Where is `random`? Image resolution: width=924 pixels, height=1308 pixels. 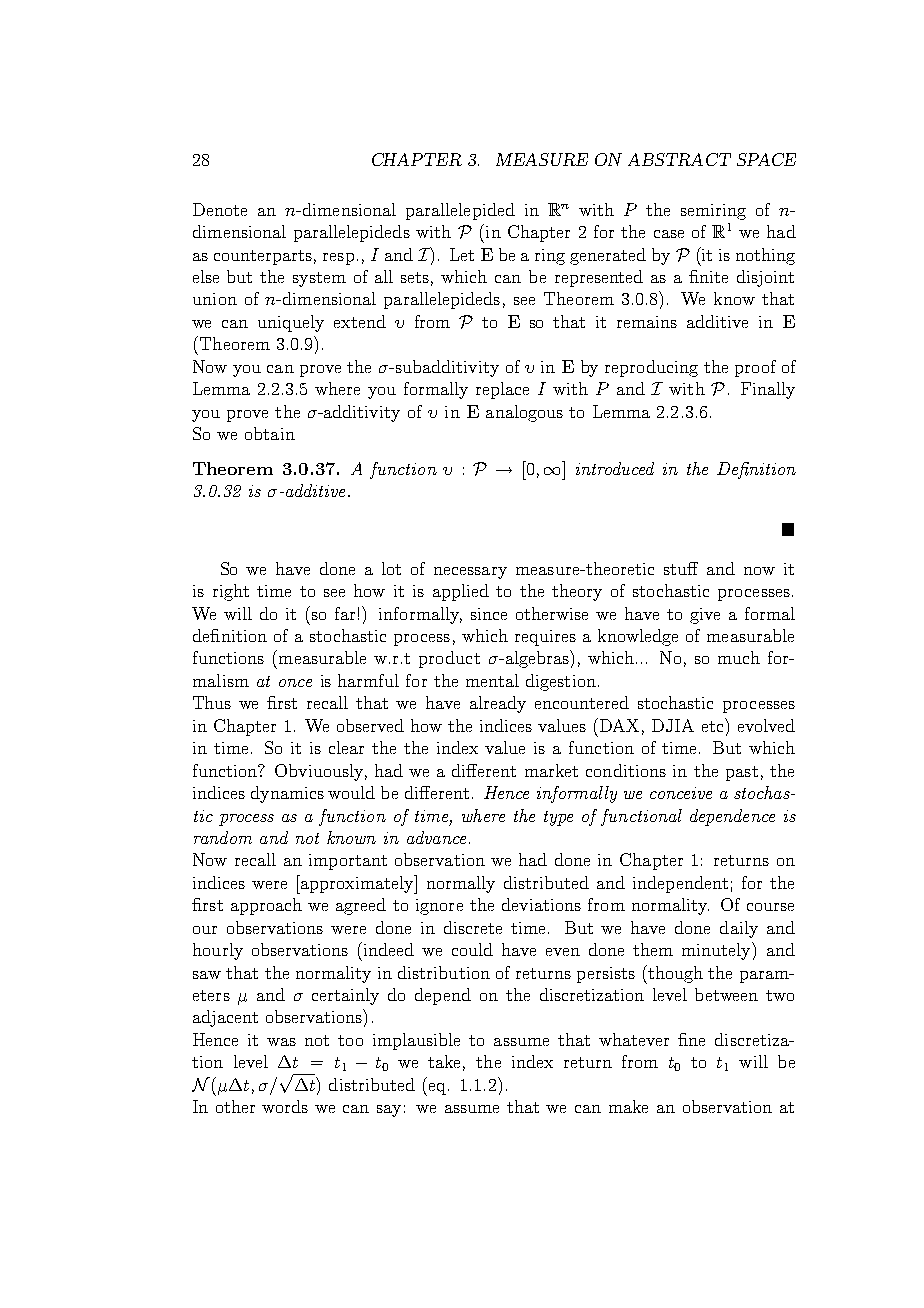
random is located at coordinates (223, 837).
